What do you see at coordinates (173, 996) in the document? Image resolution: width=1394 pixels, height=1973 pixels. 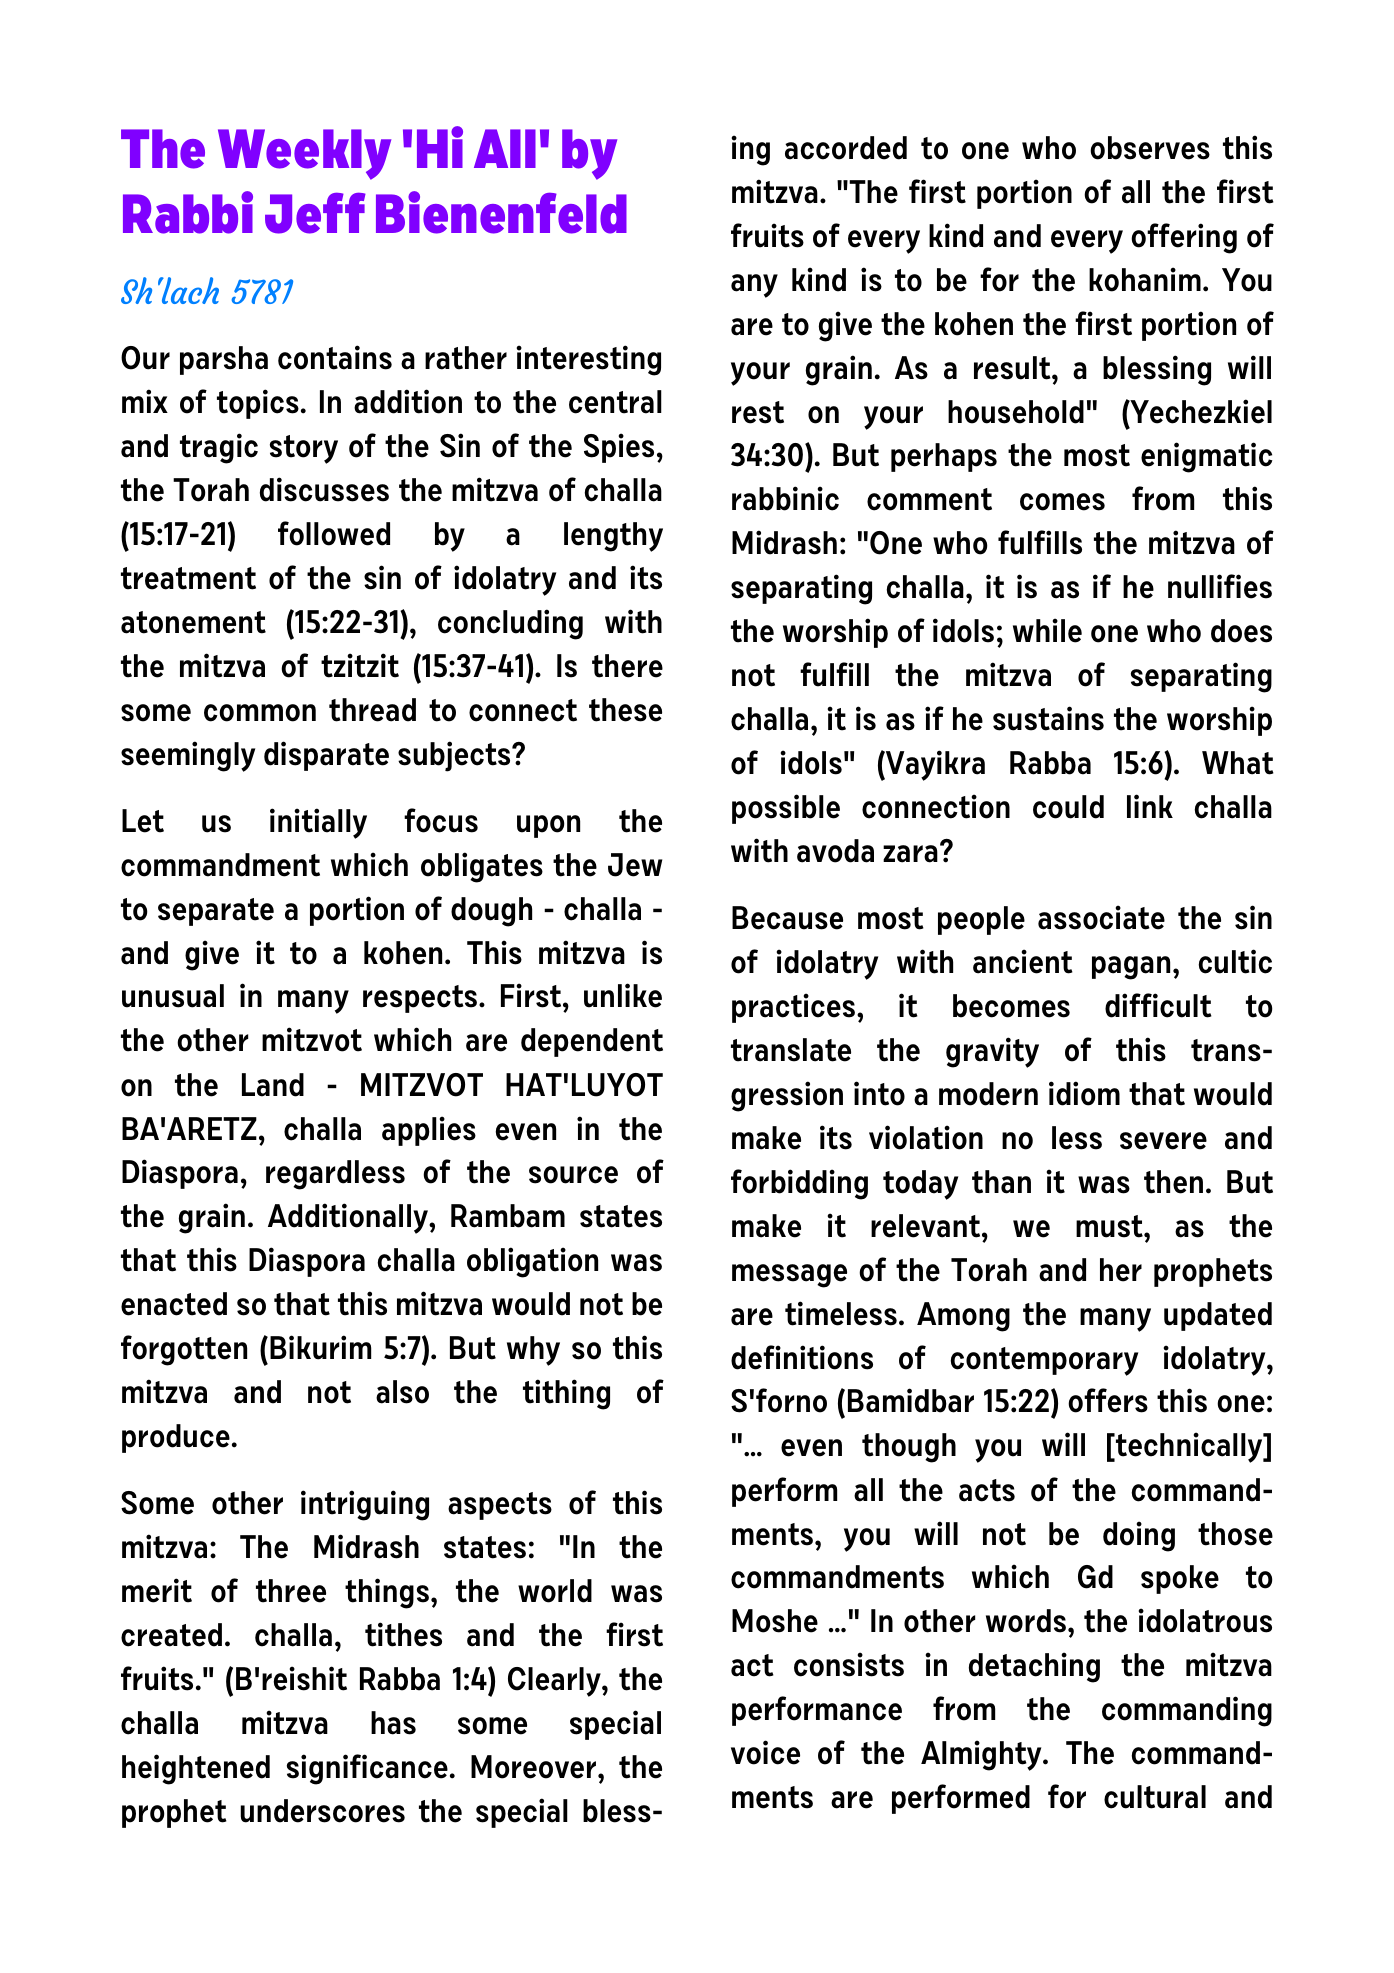 I see `unusual` at bounding box center [173, 996].
